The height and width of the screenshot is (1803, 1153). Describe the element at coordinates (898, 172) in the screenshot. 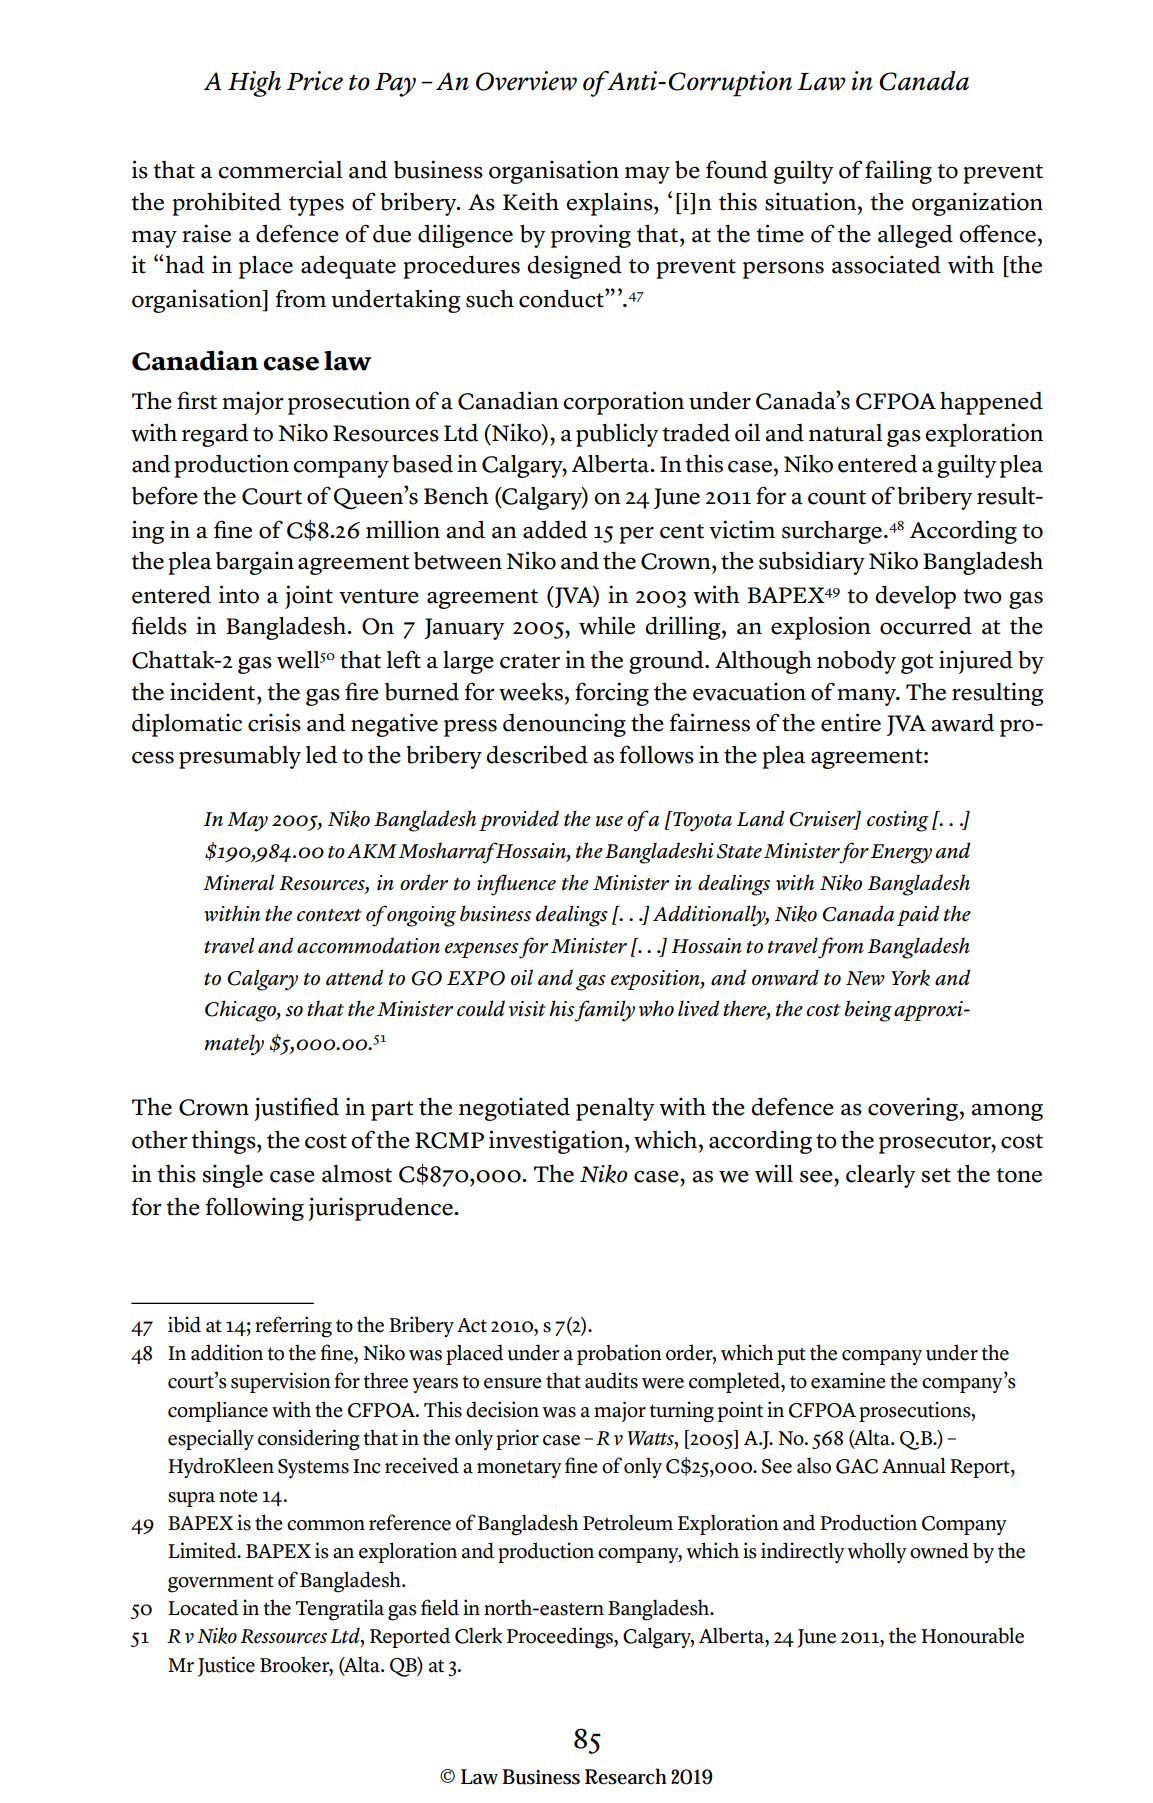

I see `failing` at that location.
